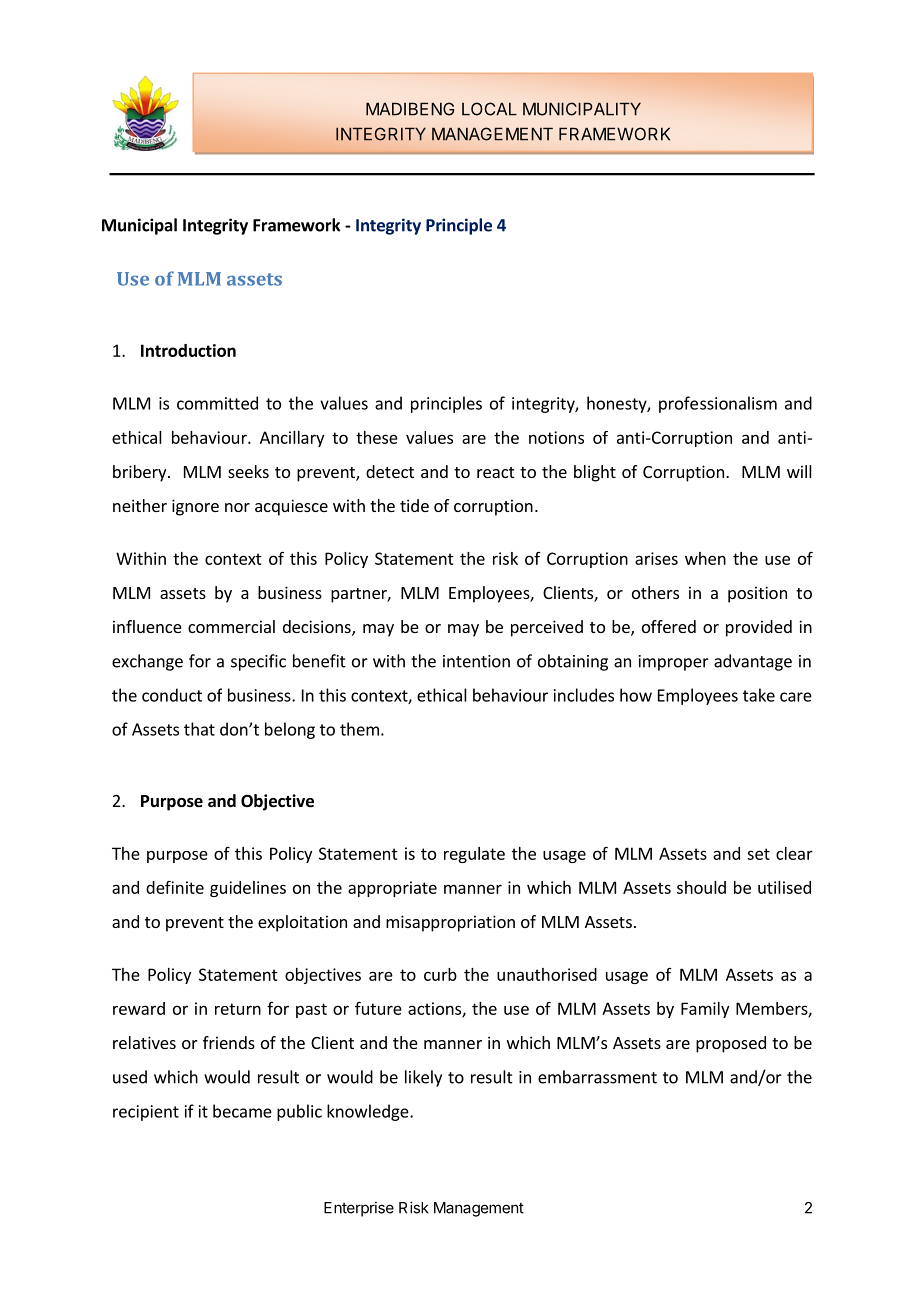  I want to click on regulate, so click(474, 855).
